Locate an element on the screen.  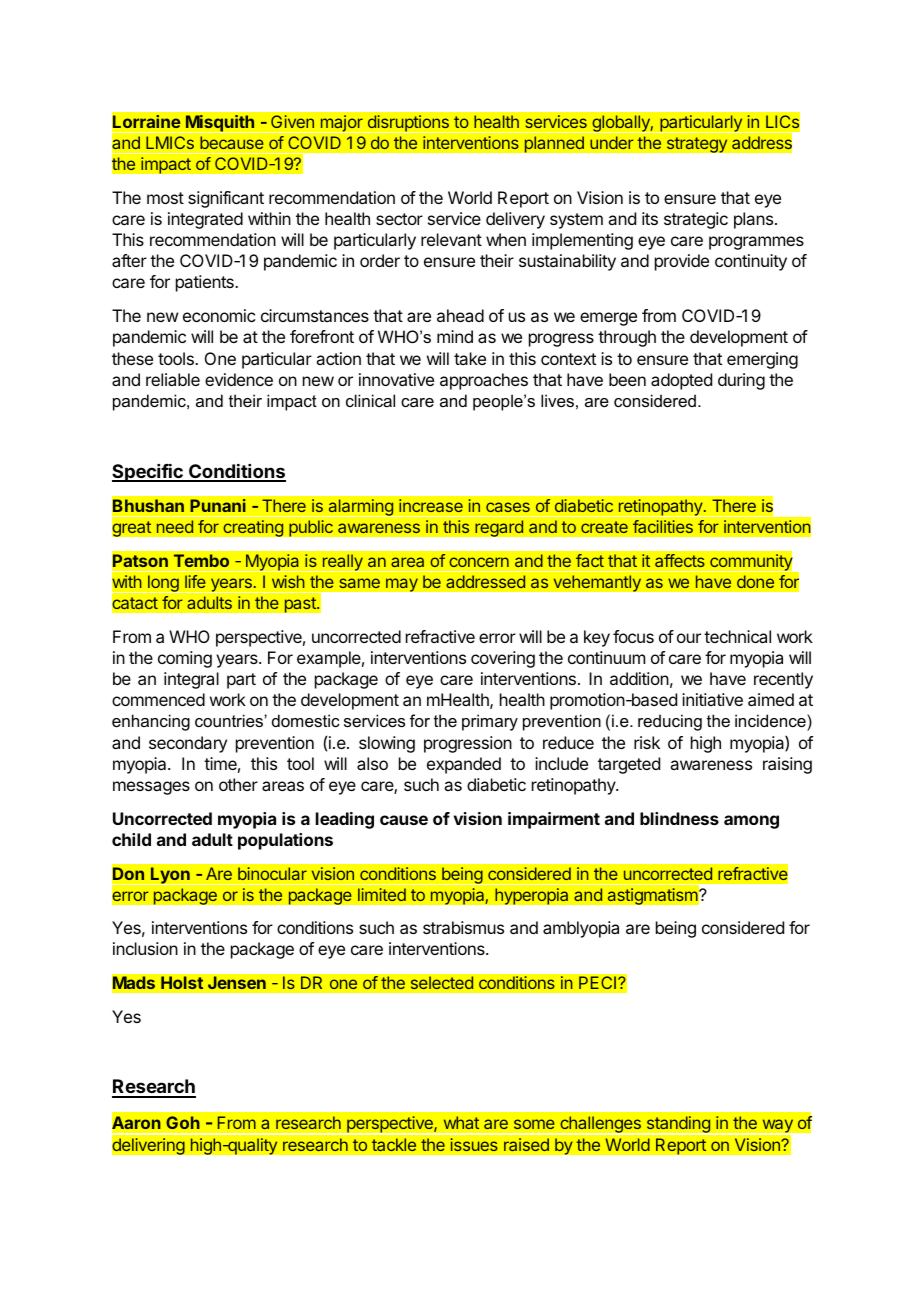
disruptions is located at coordinates (408, 124).
